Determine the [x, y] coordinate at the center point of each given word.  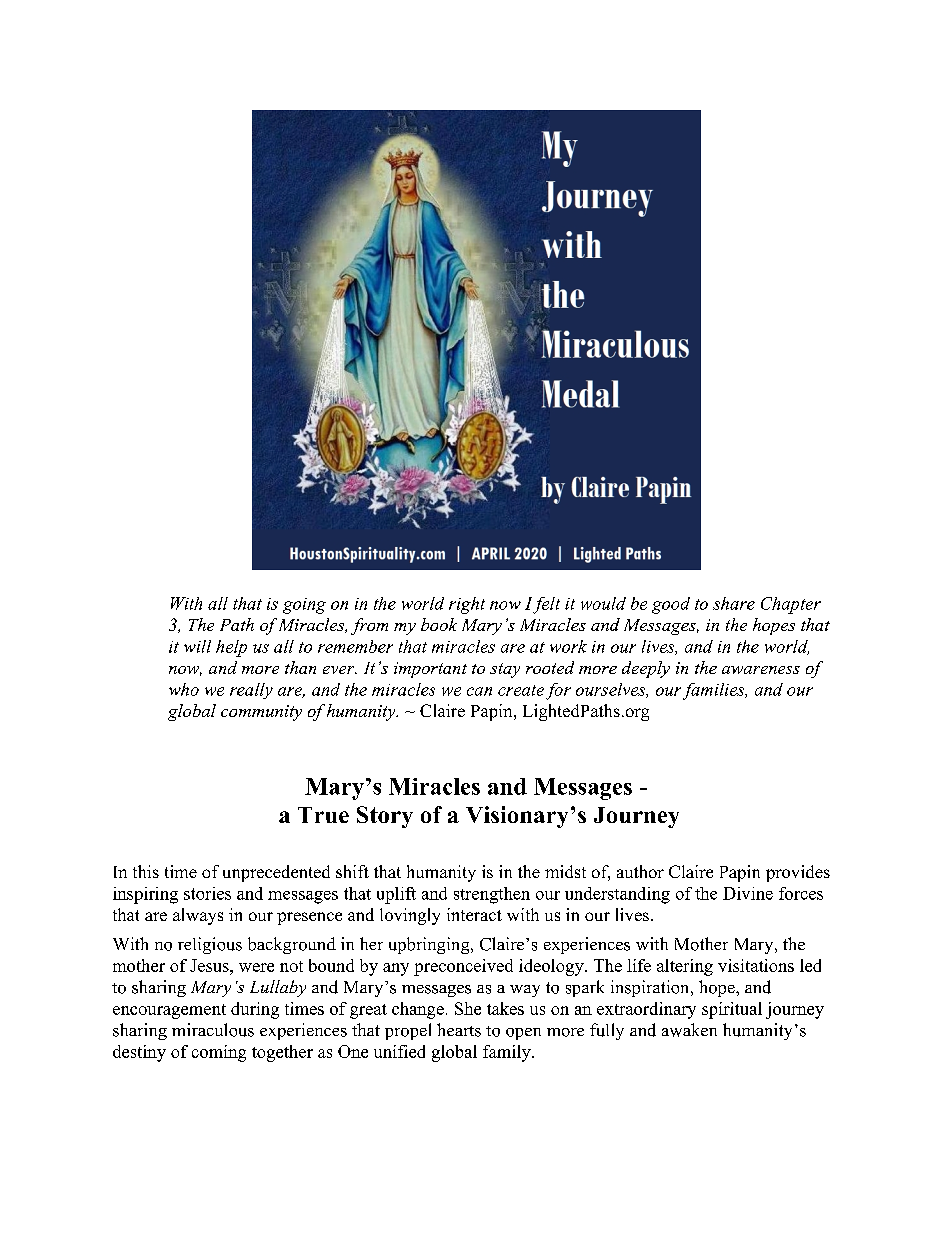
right [467, 605]
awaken [689, 1030]
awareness [761, 670]
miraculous [213, 1030]
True [323, 815]
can [479, 691]
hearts [459, 1030]
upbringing [430, 945]
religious [210, 945]
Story [385, 817]
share [734, 603]
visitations [756, 965]
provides [798, 873]
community [261, 713]
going [304, 606]
